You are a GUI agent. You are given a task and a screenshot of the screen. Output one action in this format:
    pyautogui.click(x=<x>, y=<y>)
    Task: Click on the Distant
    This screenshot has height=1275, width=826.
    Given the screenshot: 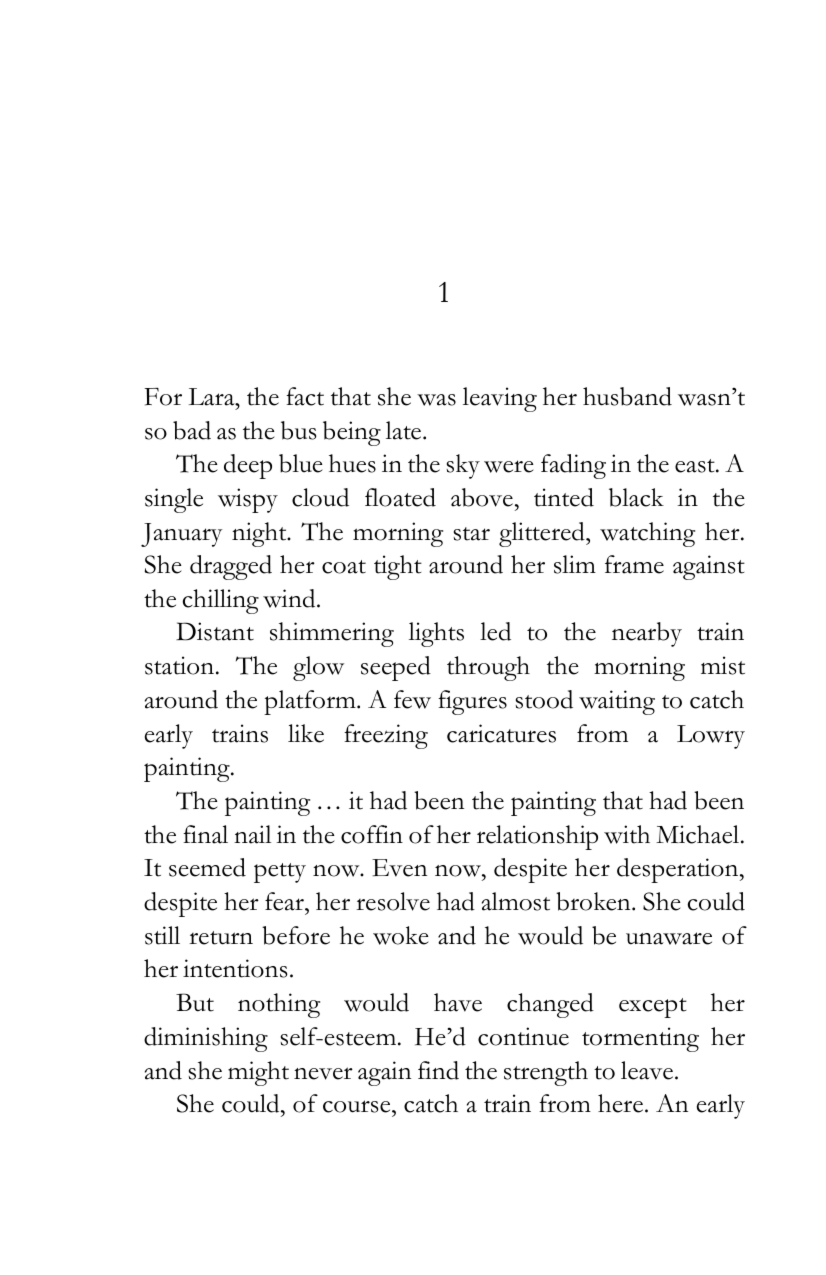 What is the action you would take?
    pyautogui.click(x=215, y=631)
